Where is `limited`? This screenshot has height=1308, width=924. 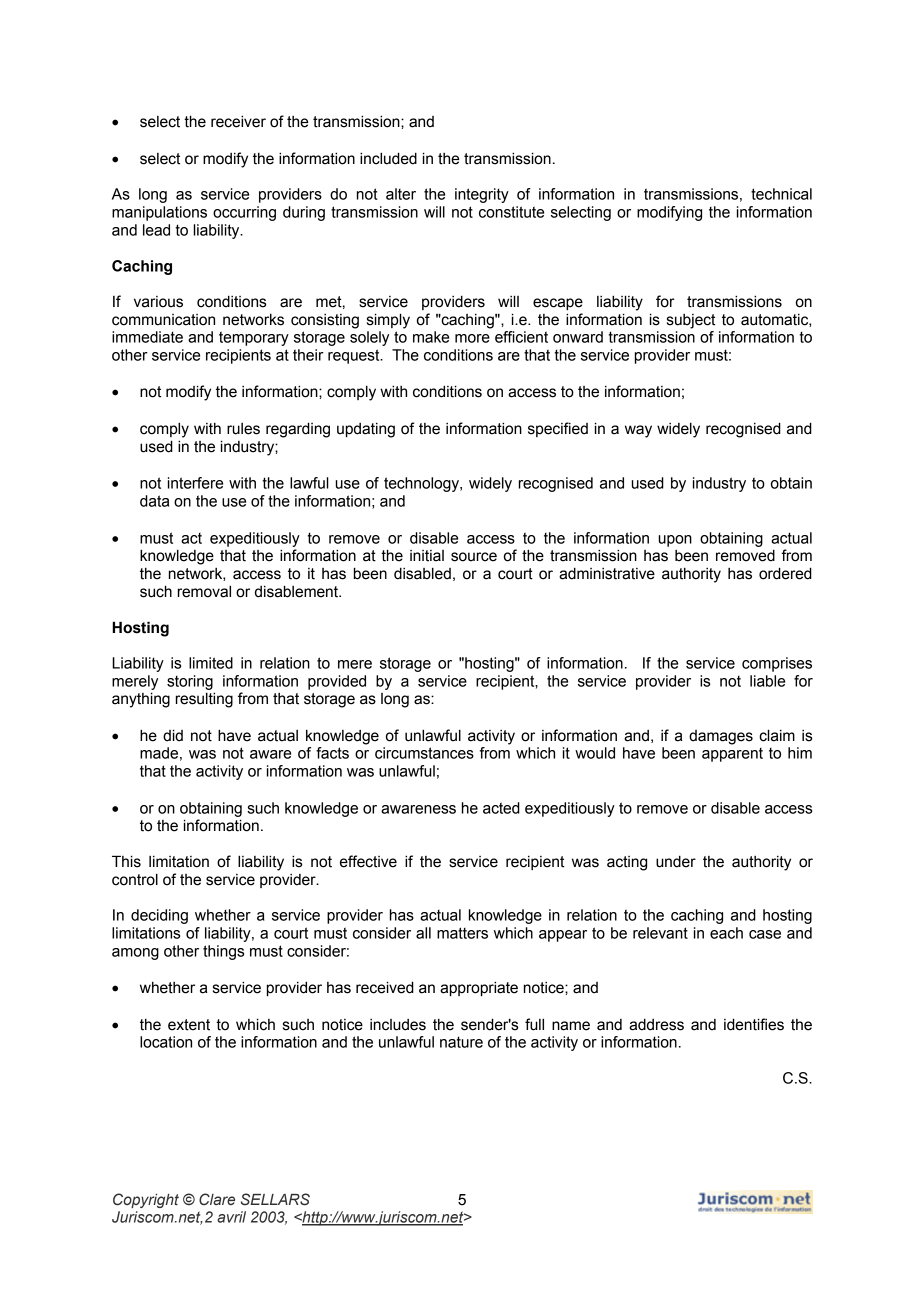
limited is located at coordinates (211, 663).
